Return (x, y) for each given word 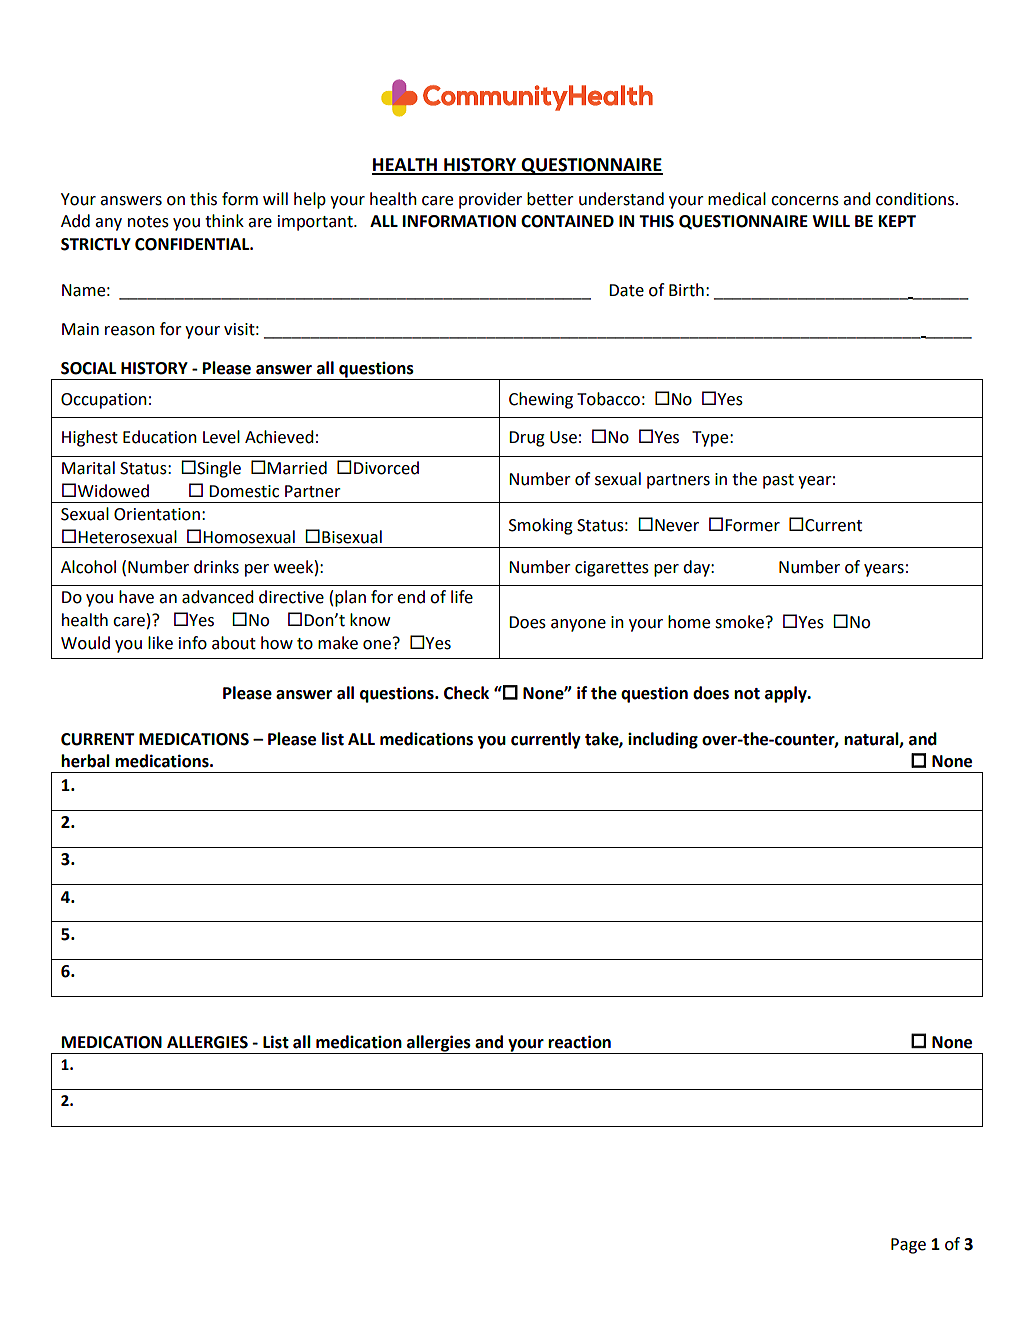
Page (908, 1246)
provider (490, 200)
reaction (579, 1042)
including (663, 740)
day (697, 568)
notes (148, 222)
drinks (216, 567)
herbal (85, 761)
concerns (805, 201)
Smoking (541, 526)
